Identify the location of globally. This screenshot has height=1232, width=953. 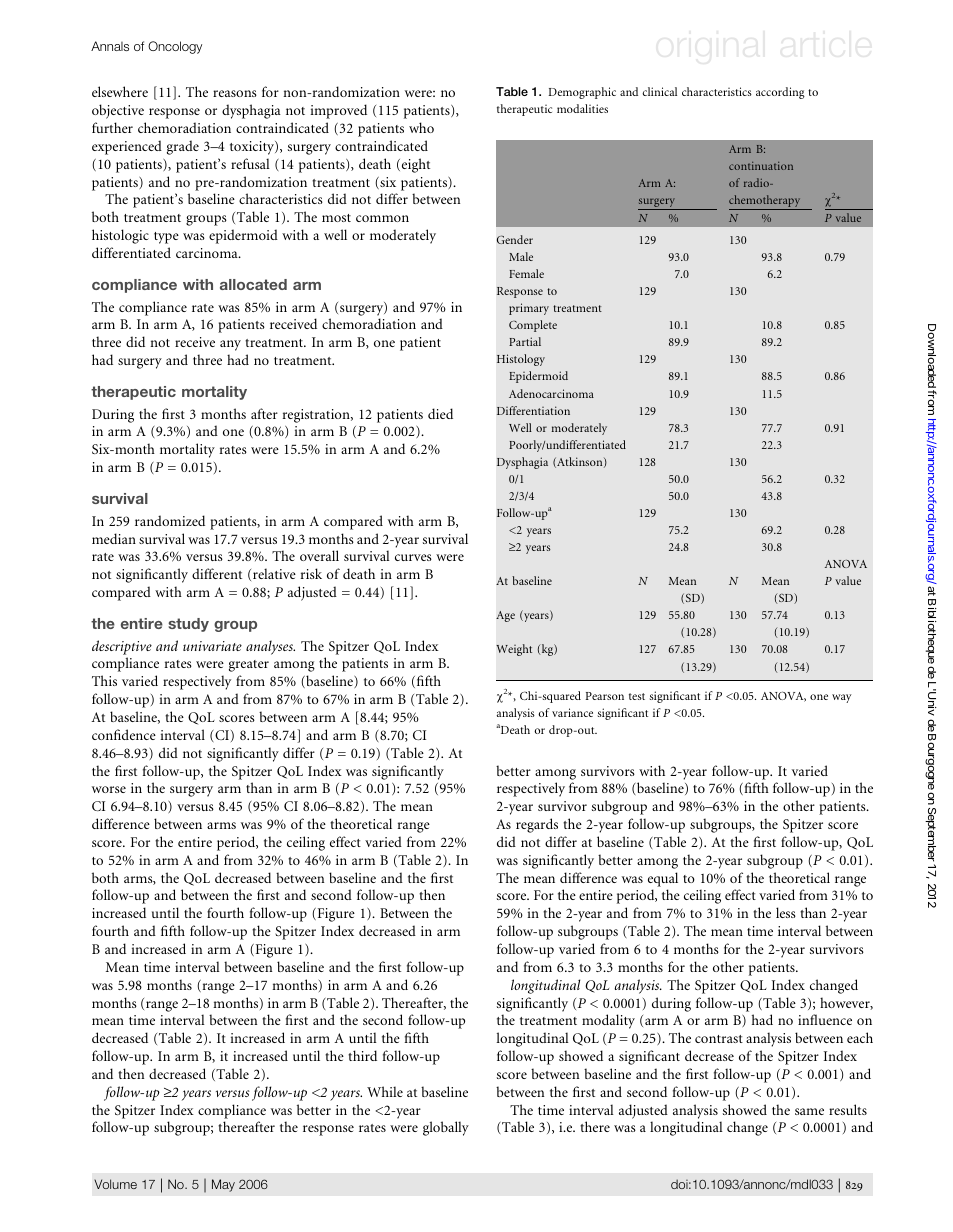
(446, 1128).
